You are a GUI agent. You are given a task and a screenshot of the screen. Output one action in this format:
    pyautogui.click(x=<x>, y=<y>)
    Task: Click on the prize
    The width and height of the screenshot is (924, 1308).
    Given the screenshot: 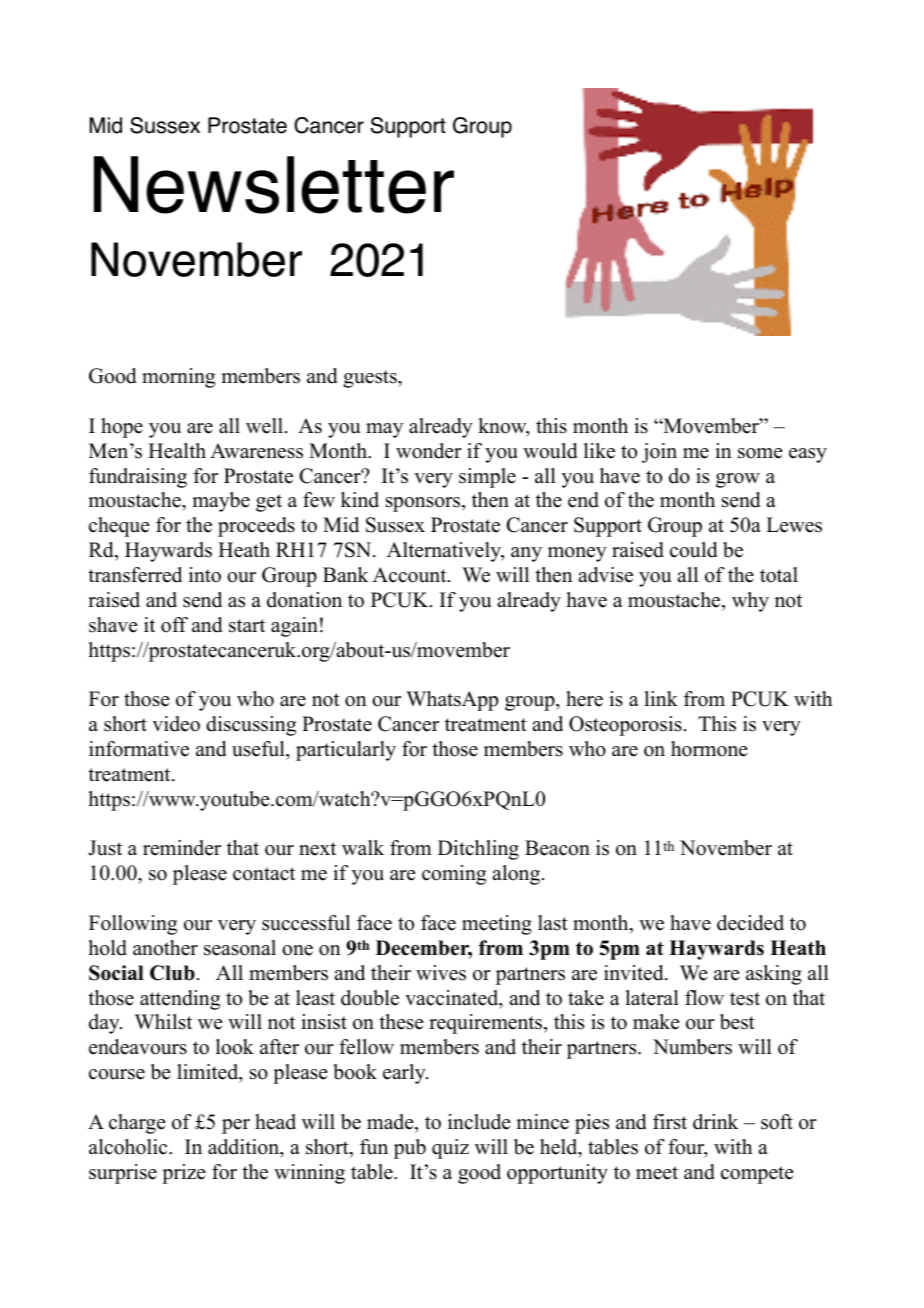 What is the action you would take?
    pyautogui.click(x=184, y=1174)
